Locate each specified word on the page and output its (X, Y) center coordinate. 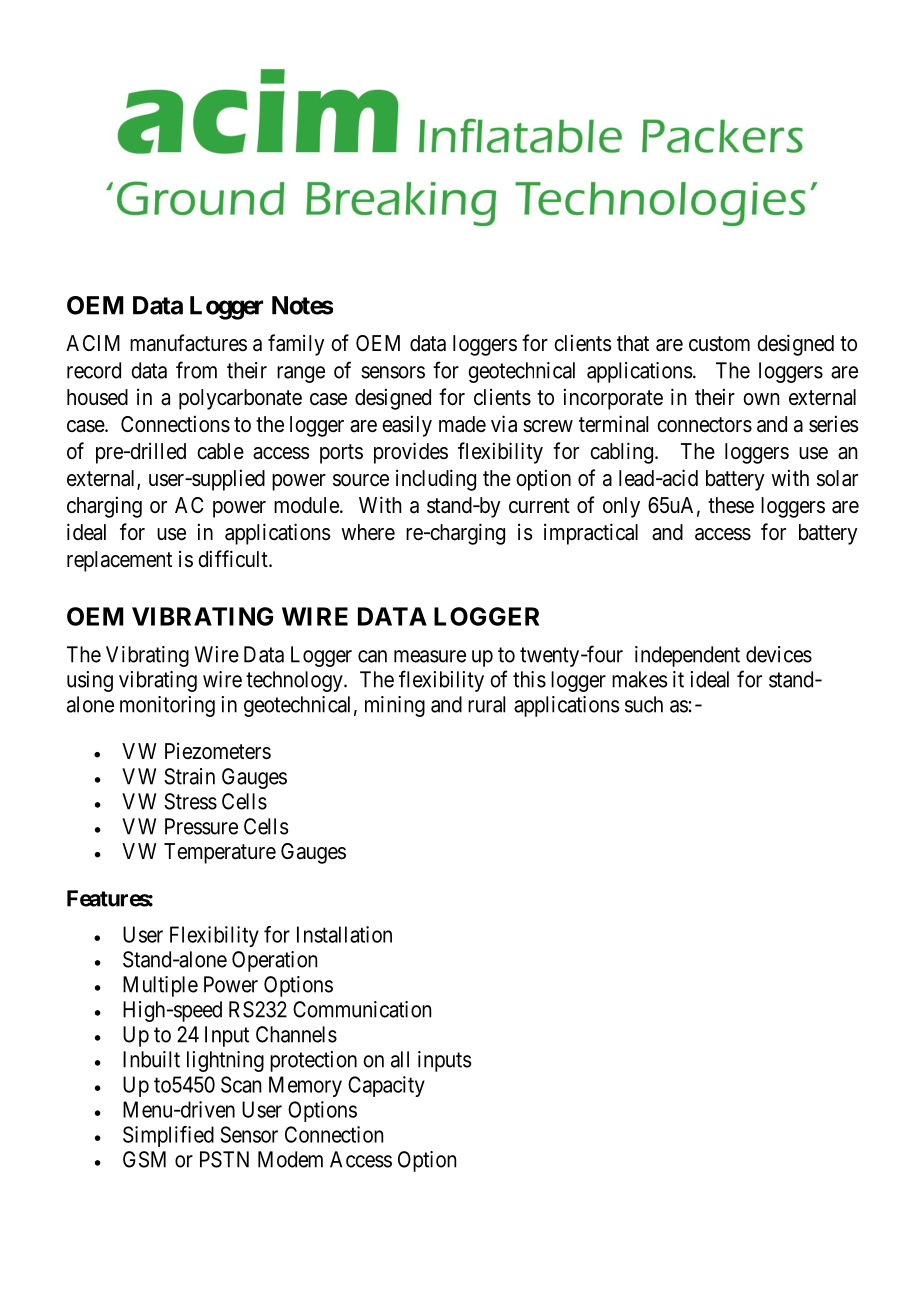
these (731, 505)
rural (486, 704)
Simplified (168, 1136)
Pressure (201, 826)
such (644, 704)
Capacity (386, 1086)
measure (430, 656)
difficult (234, 558)
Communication (362, 1009)
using (90, 681)
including (436, 480)
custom (719, 344)
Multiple (160, 986)
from (196, 370)
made (462, 424)
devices (779, 654)
